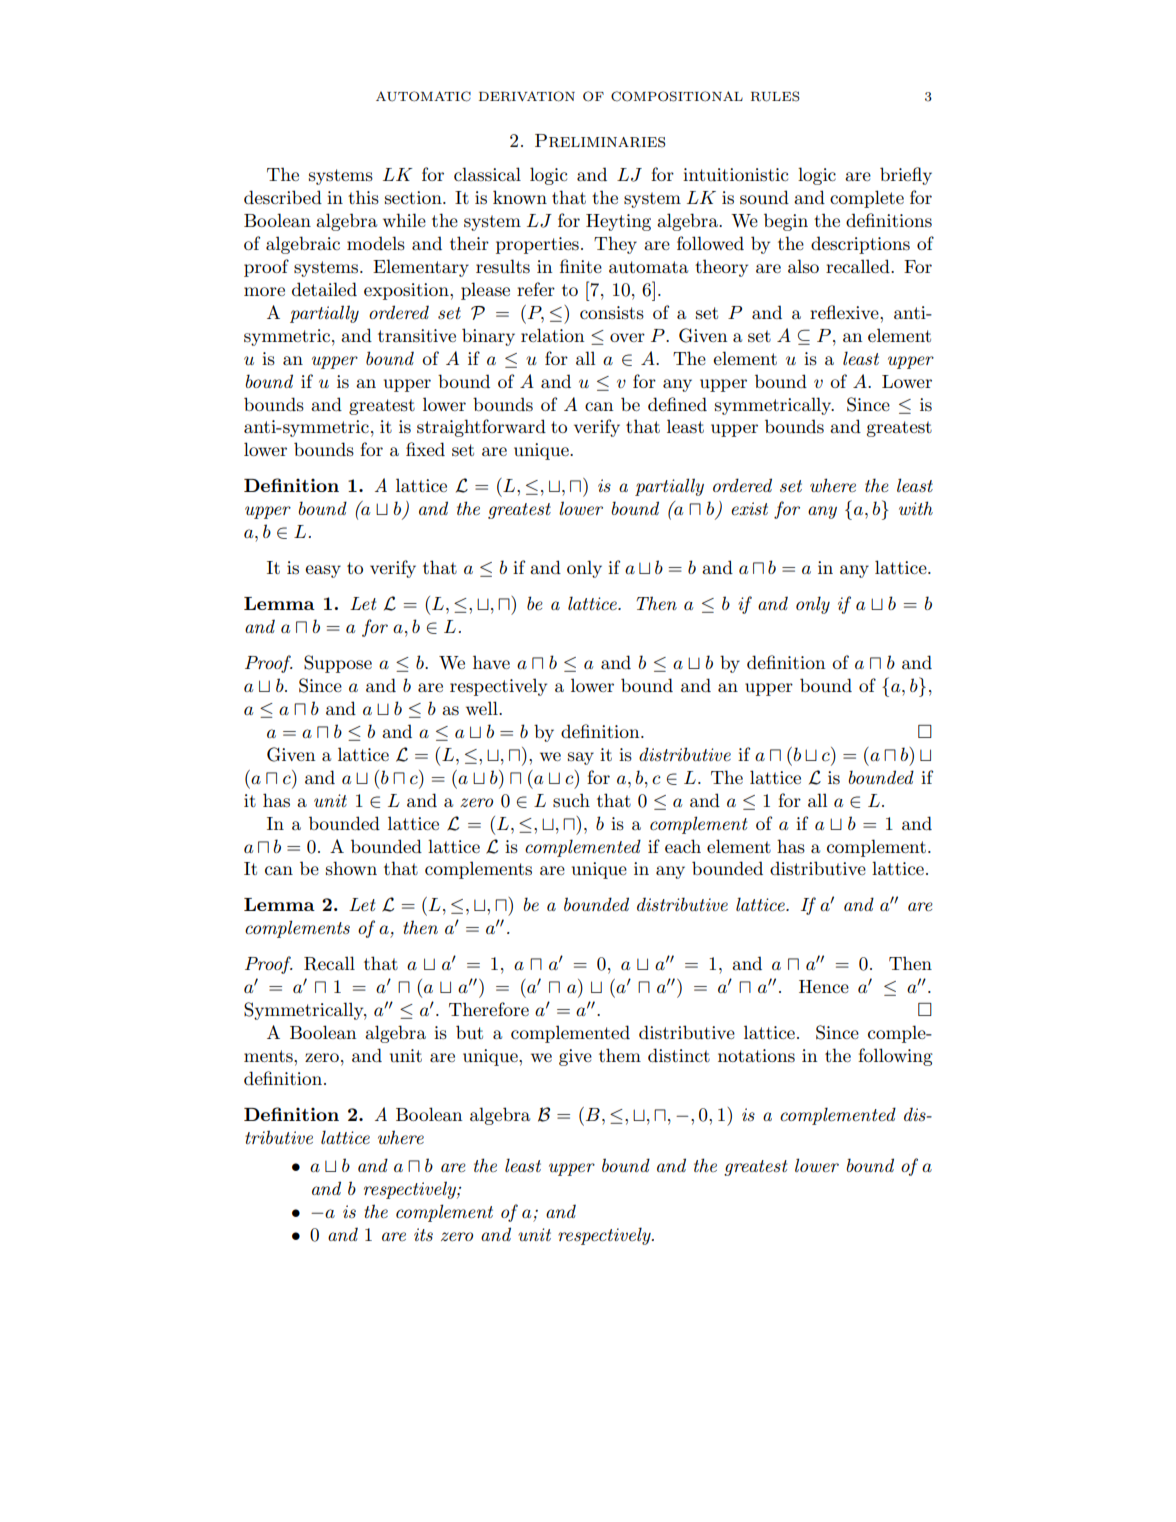  Describe the element at coordinates (423, 1235) in the screenshot. I see `its` at that location.
